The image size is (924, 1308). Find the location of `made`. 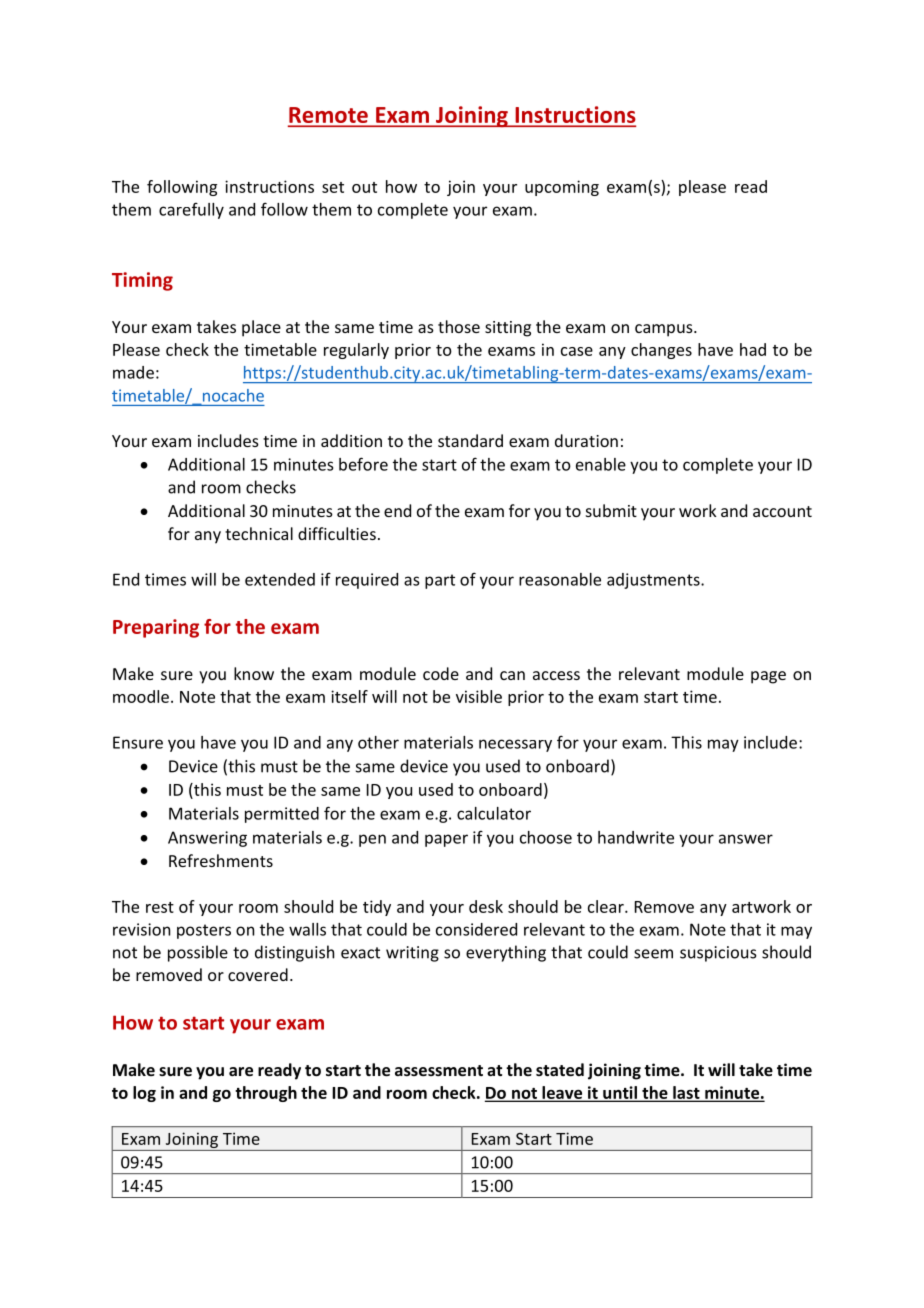

made is located at coordinates (133, 372).
